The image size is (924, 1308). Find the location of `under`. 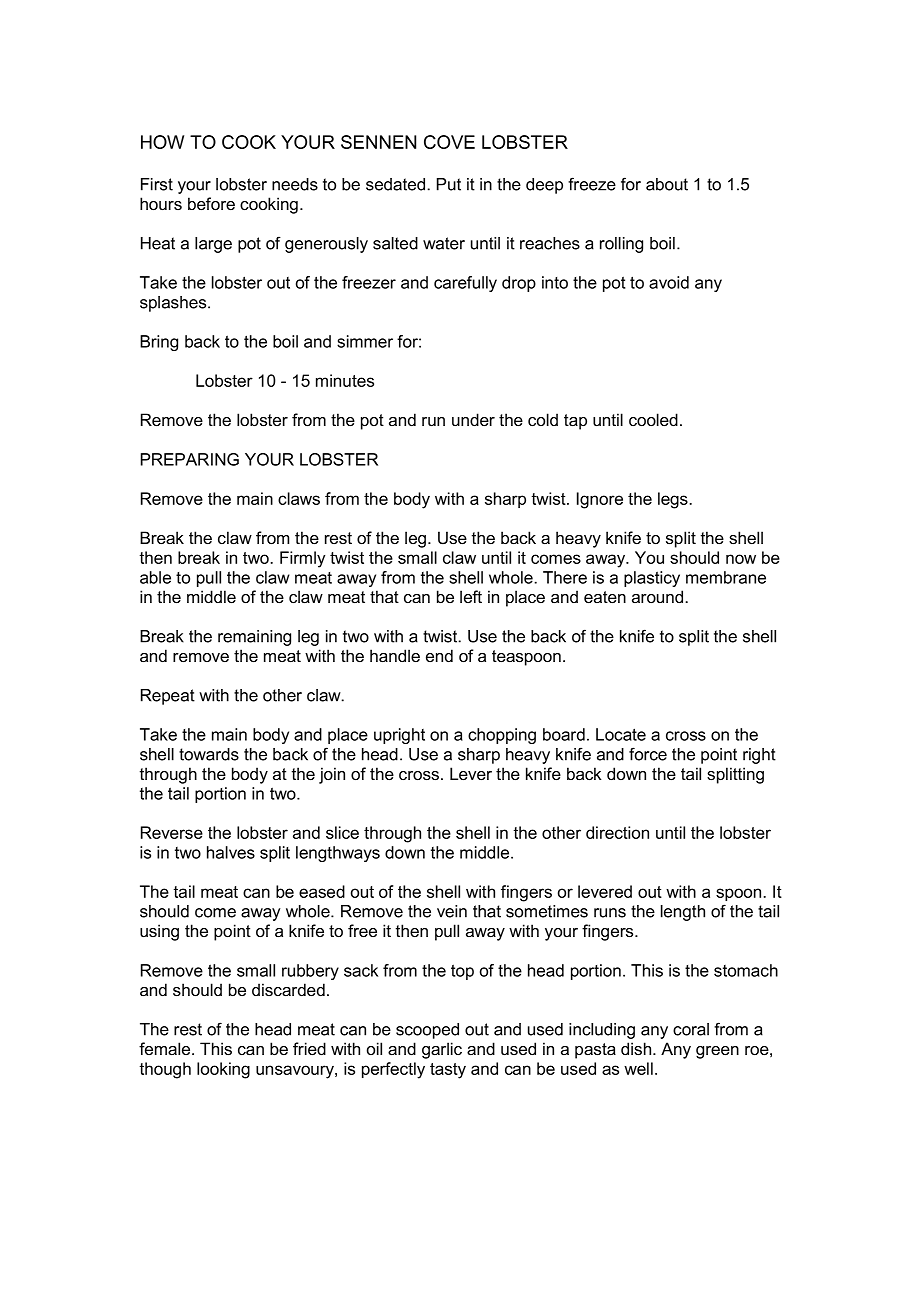

under is located at coordinates (473, 419).
